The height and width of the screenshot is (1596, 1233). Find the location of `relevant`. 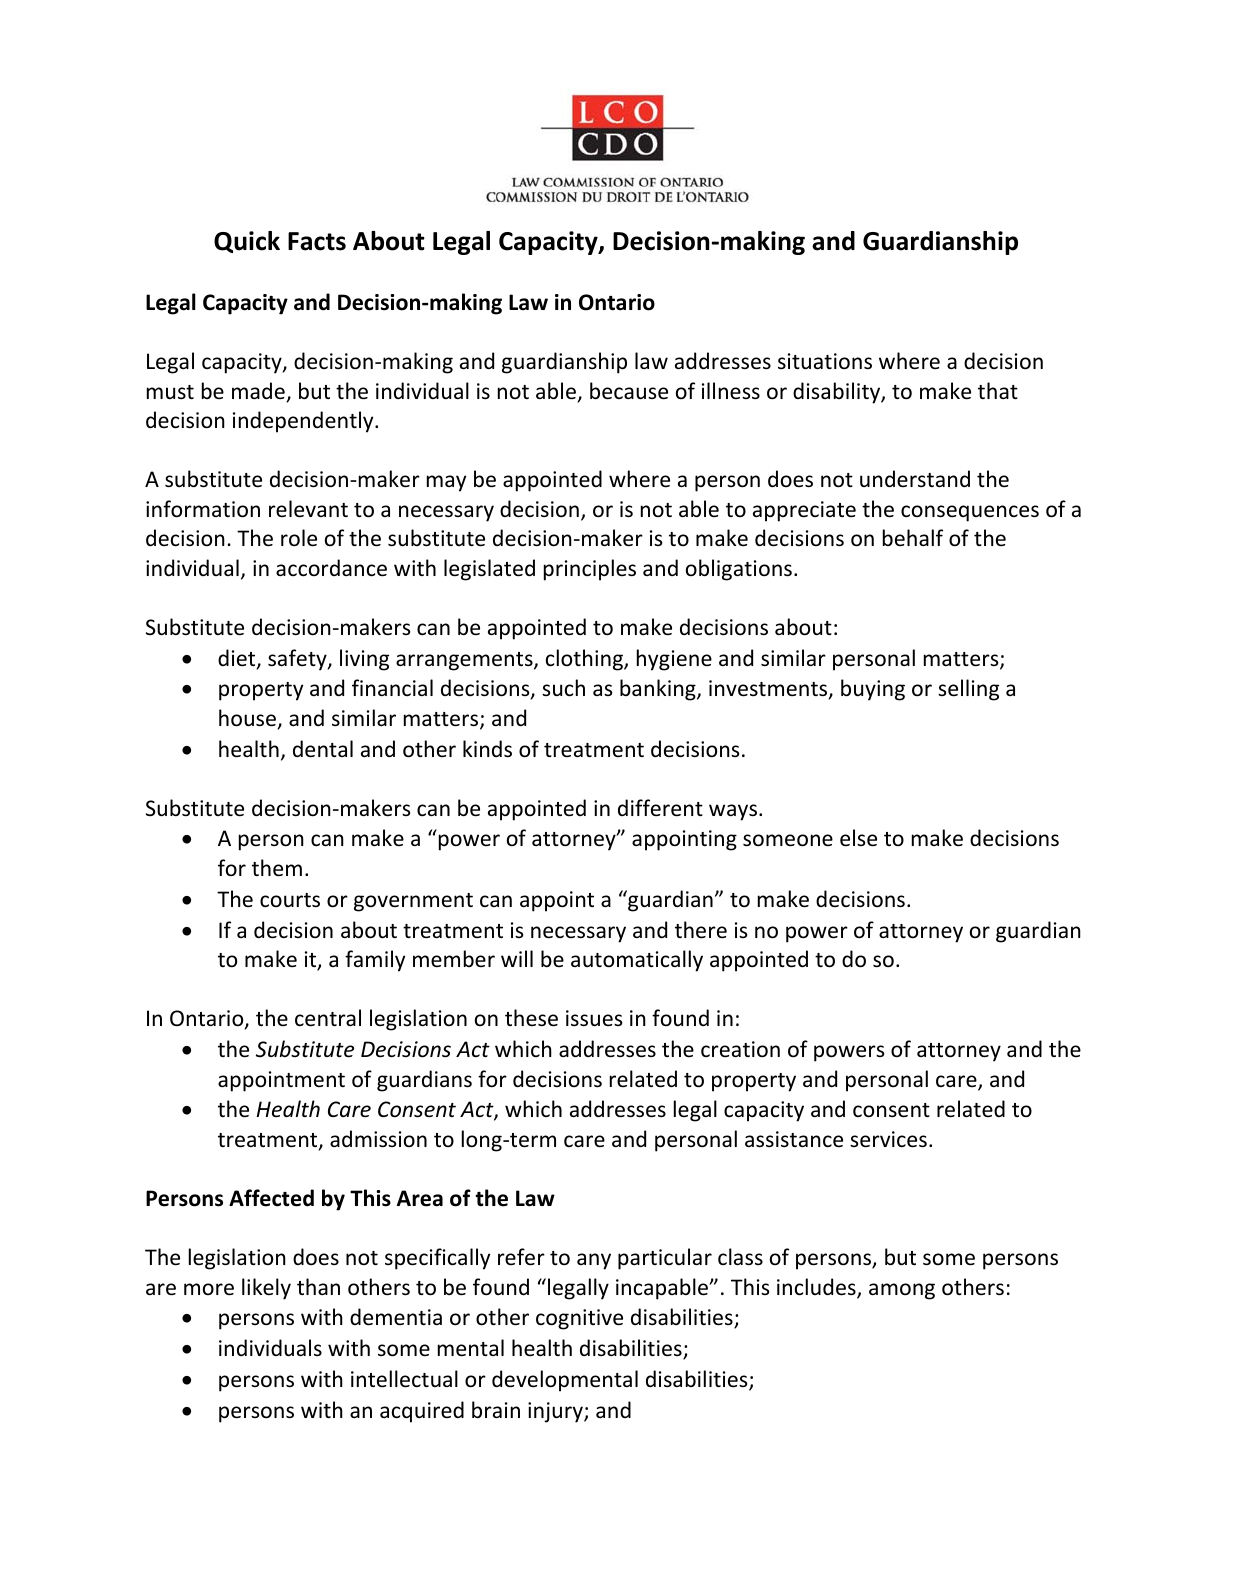

relevant is located at coordinates (308, 509).
